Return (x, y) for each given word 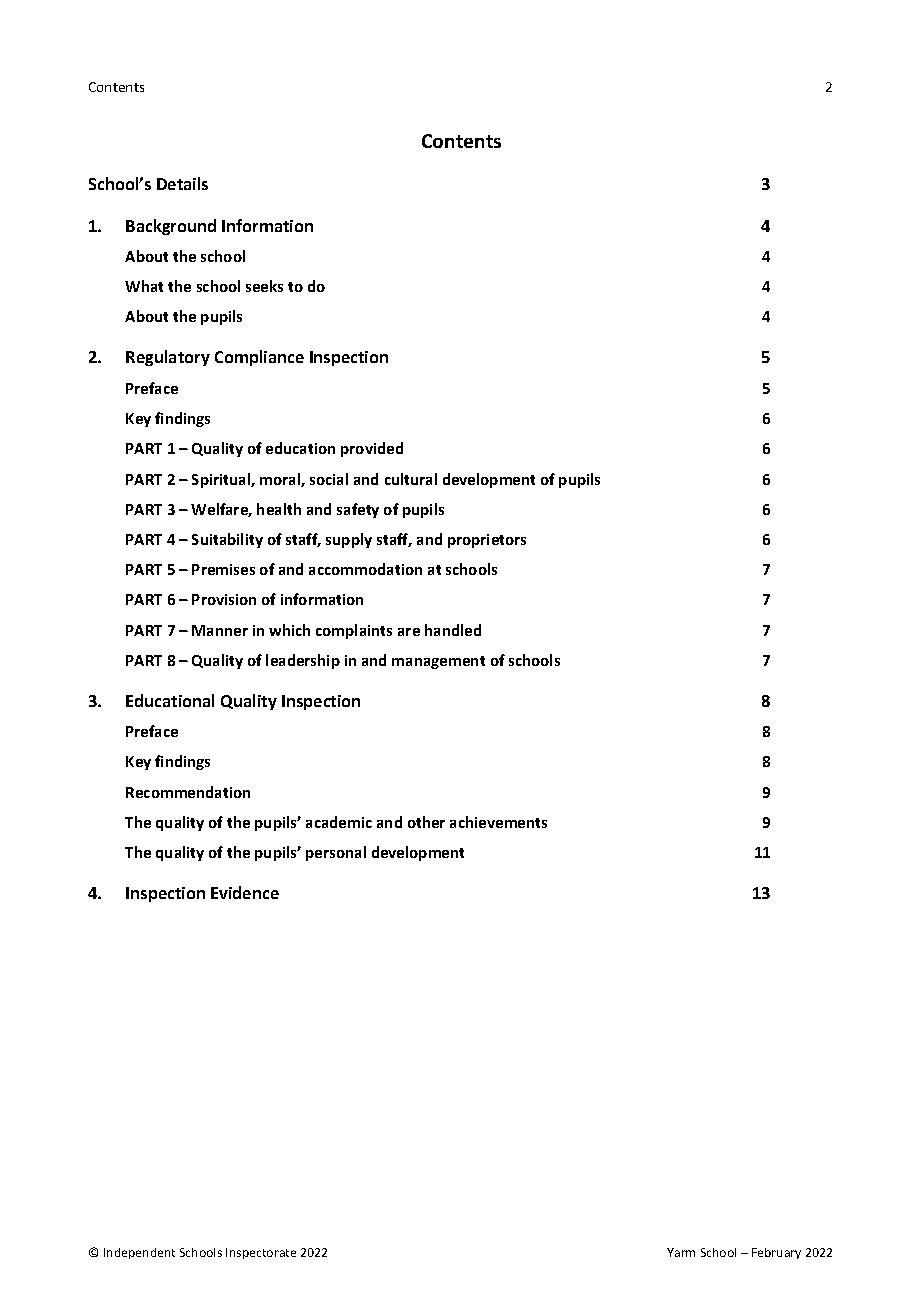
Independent (139, 1253)
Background (171, 227)
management (438, 662)
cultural (411, 479)
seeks (264, 286)
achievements (498, 822)
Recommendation (188, 792)
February (776, 1253)
